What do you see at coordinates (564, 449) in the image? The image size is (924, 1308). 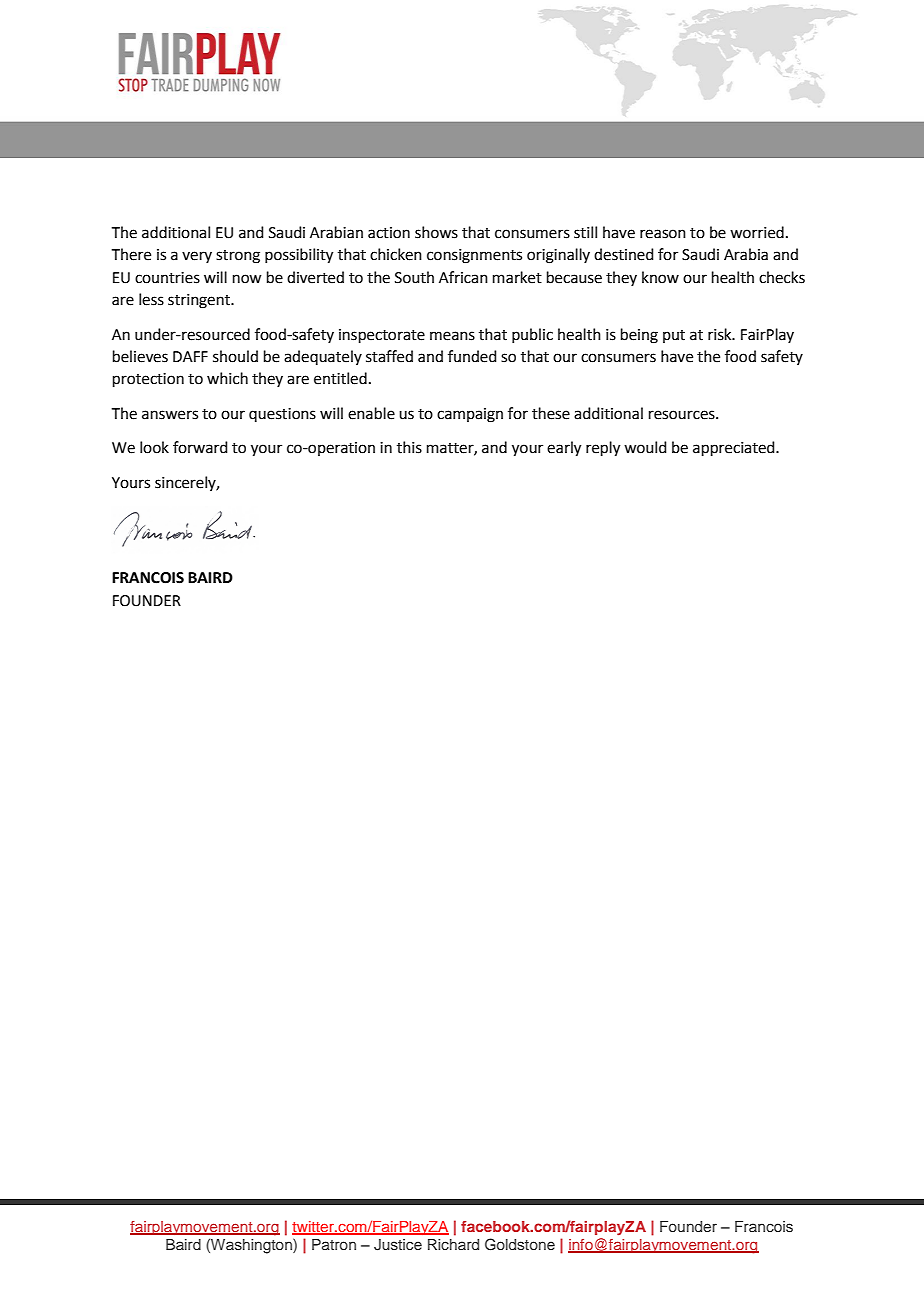 I see `early` at bounding box center [564, 449].
